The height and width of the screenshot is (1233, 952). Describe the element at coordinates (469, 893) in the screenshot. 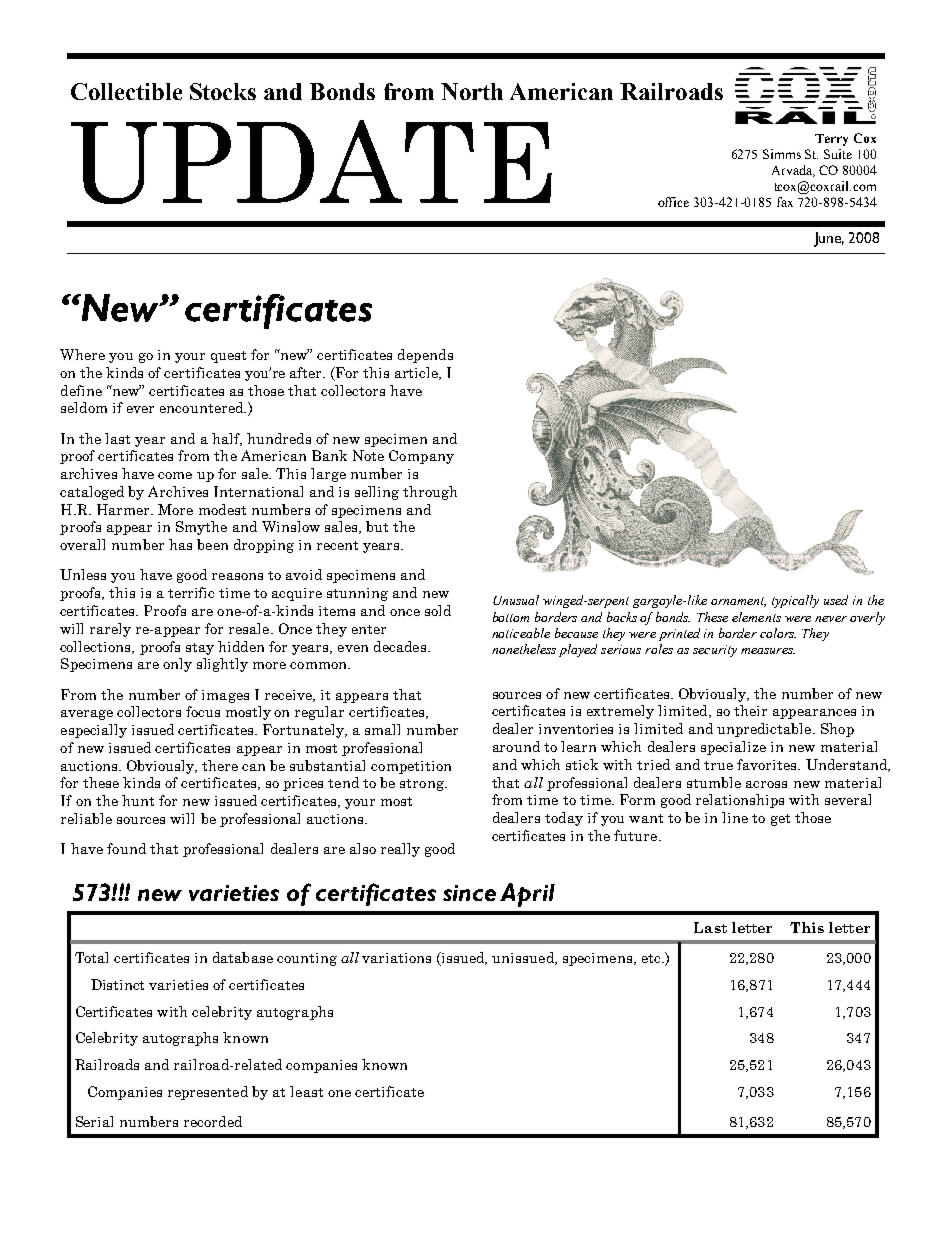

I see `since` at that location.
